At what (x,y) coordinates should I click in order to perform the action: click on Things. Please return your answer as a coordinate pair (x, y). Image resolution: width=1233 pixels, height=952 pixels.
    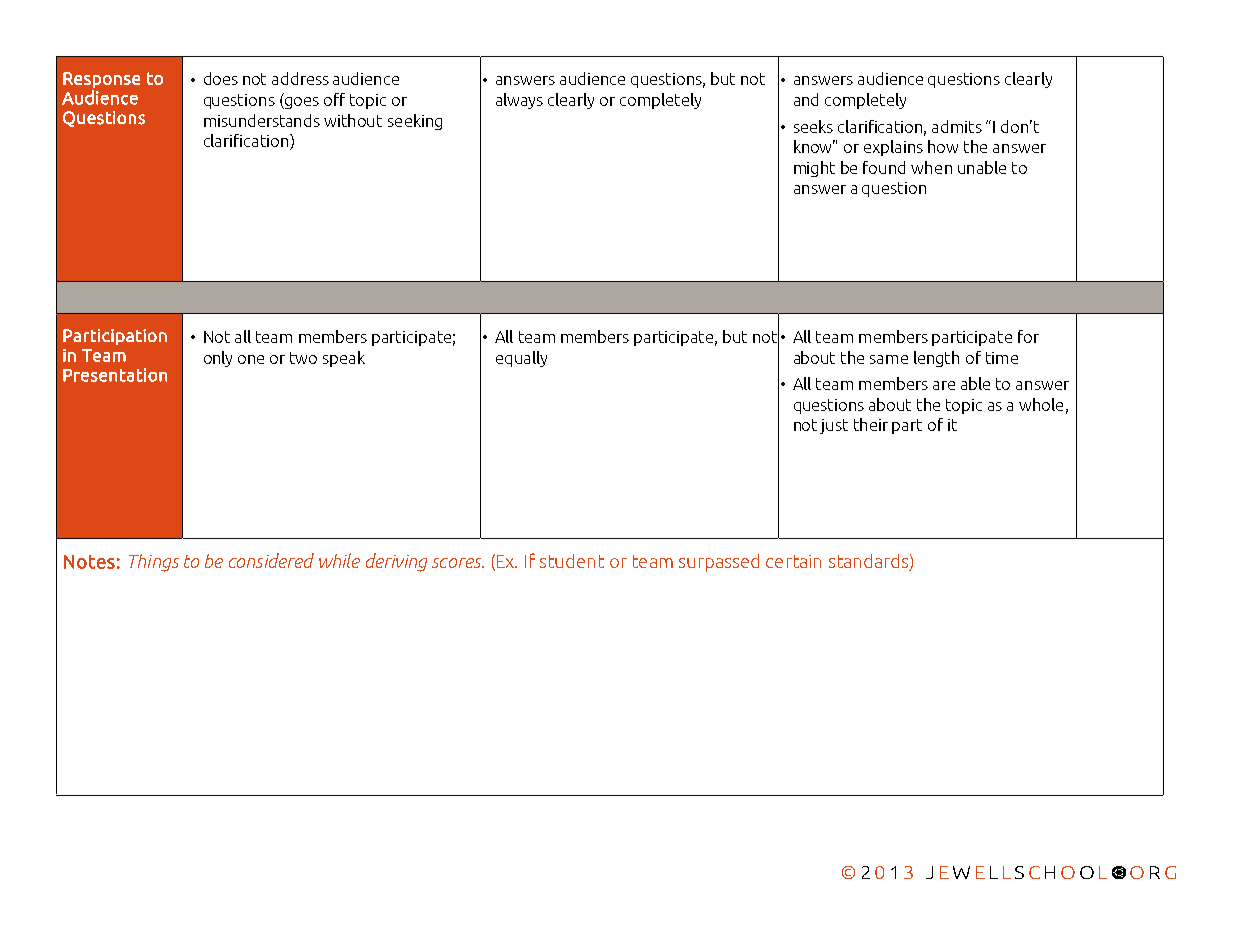
    Looking at the image, I should click on (154, 563).
